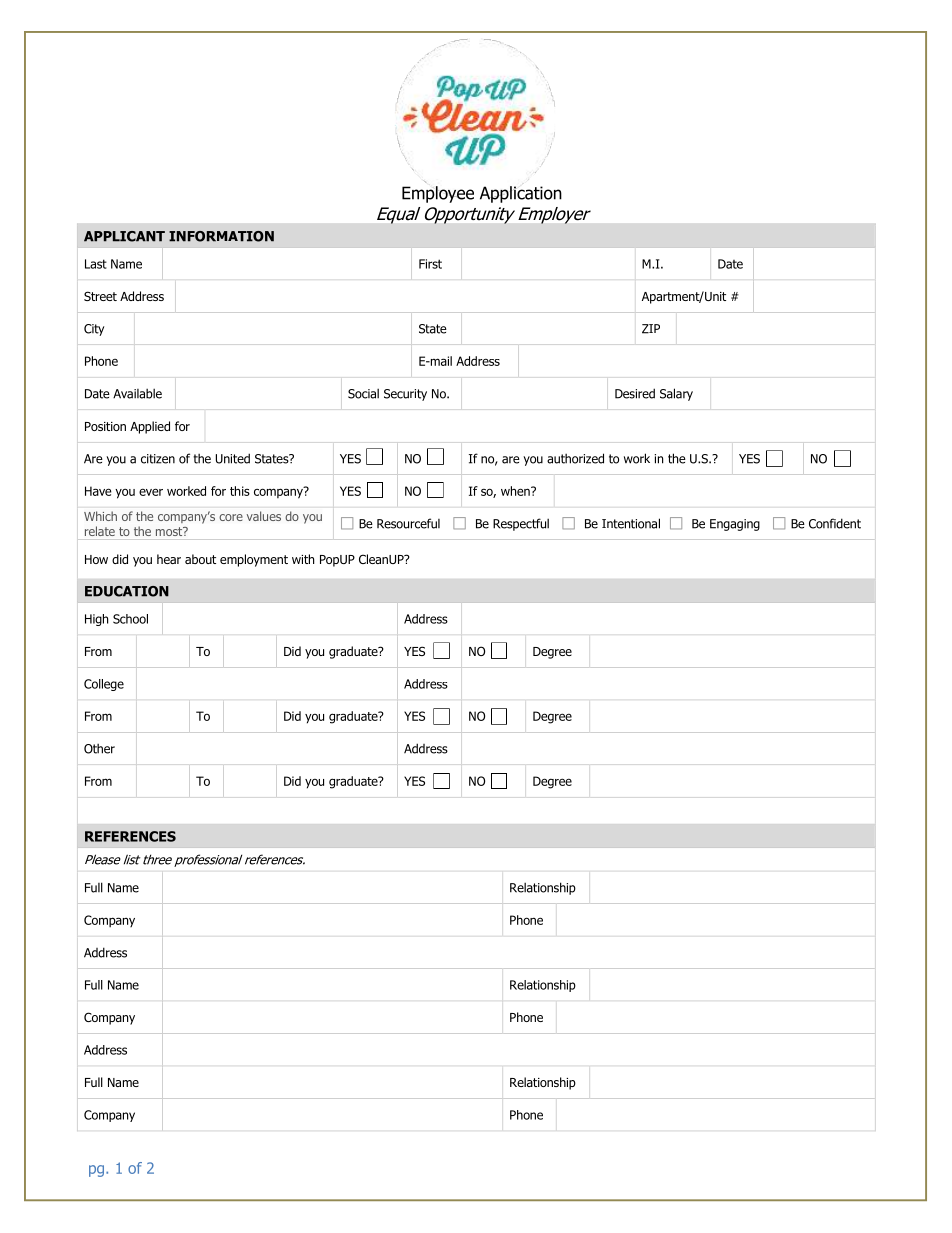  I want to click on Other, so click(99, 748).
